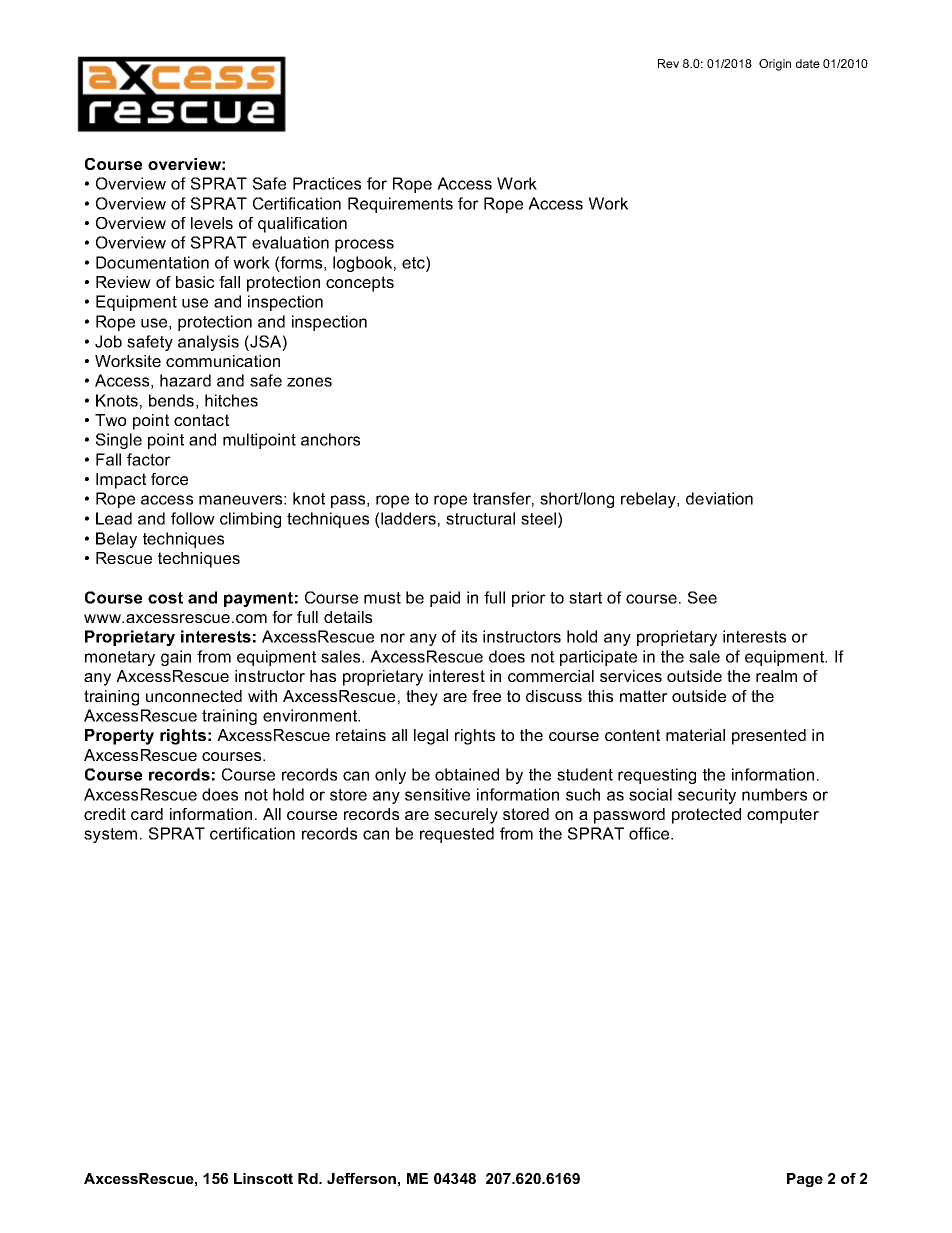  Describe the element at coordinates (805, 1180) in the screenshot. I see `Page` at that location.
